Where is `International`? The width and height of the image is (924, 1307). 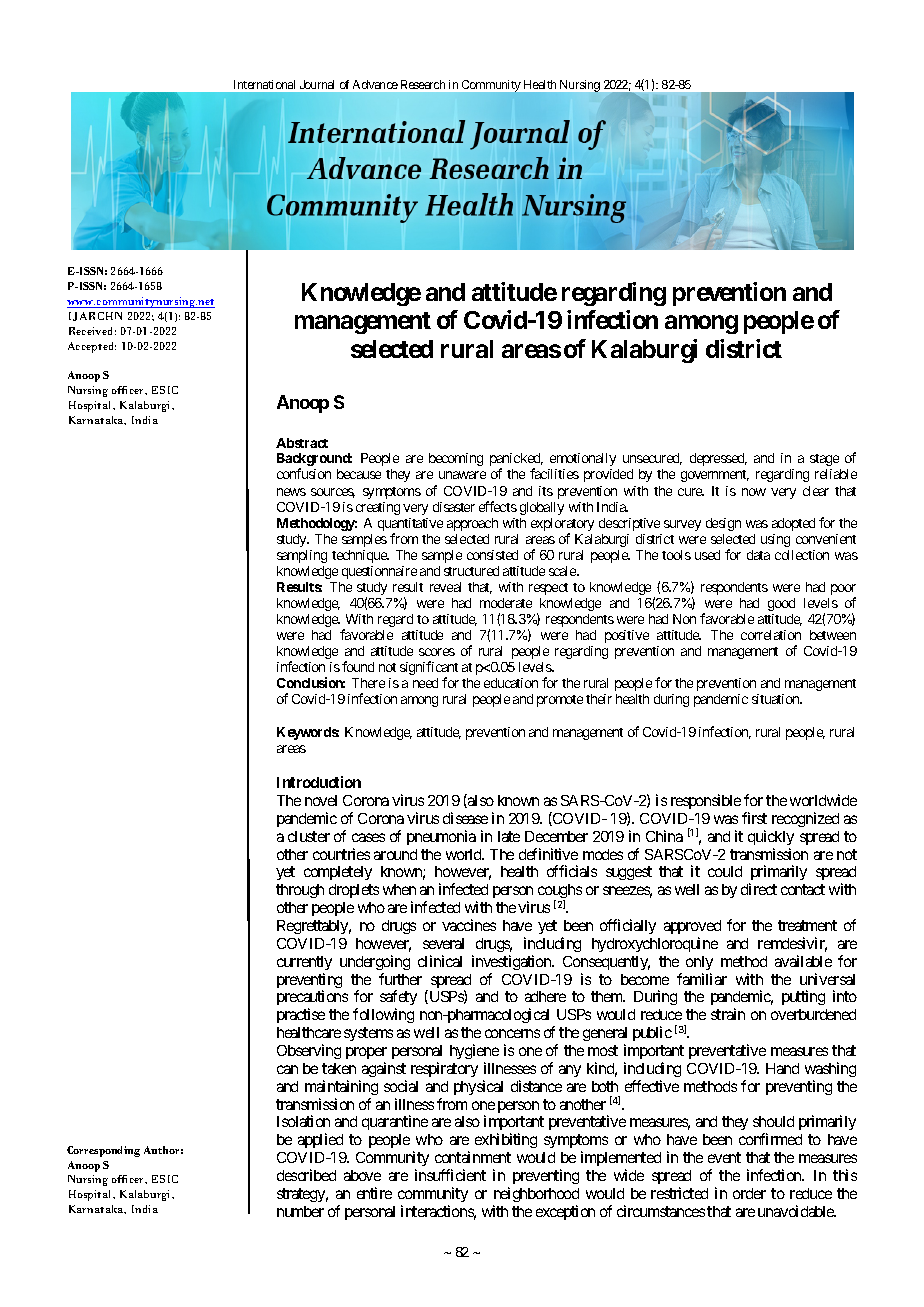 International is located at coordinates (264, 84).
